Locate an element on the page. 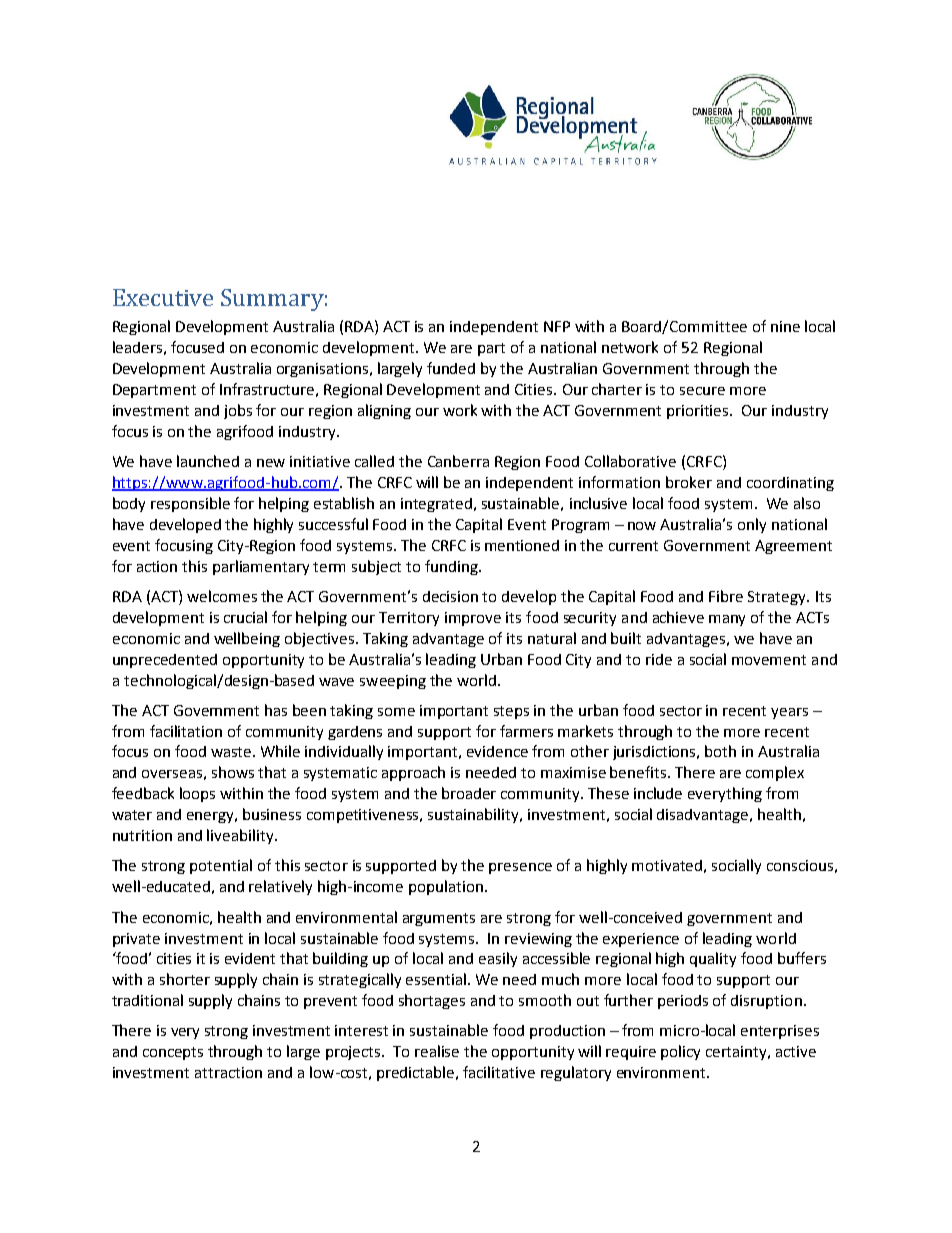 This page has height=1233, width=952. steps is located at coordinates (511, 712).
